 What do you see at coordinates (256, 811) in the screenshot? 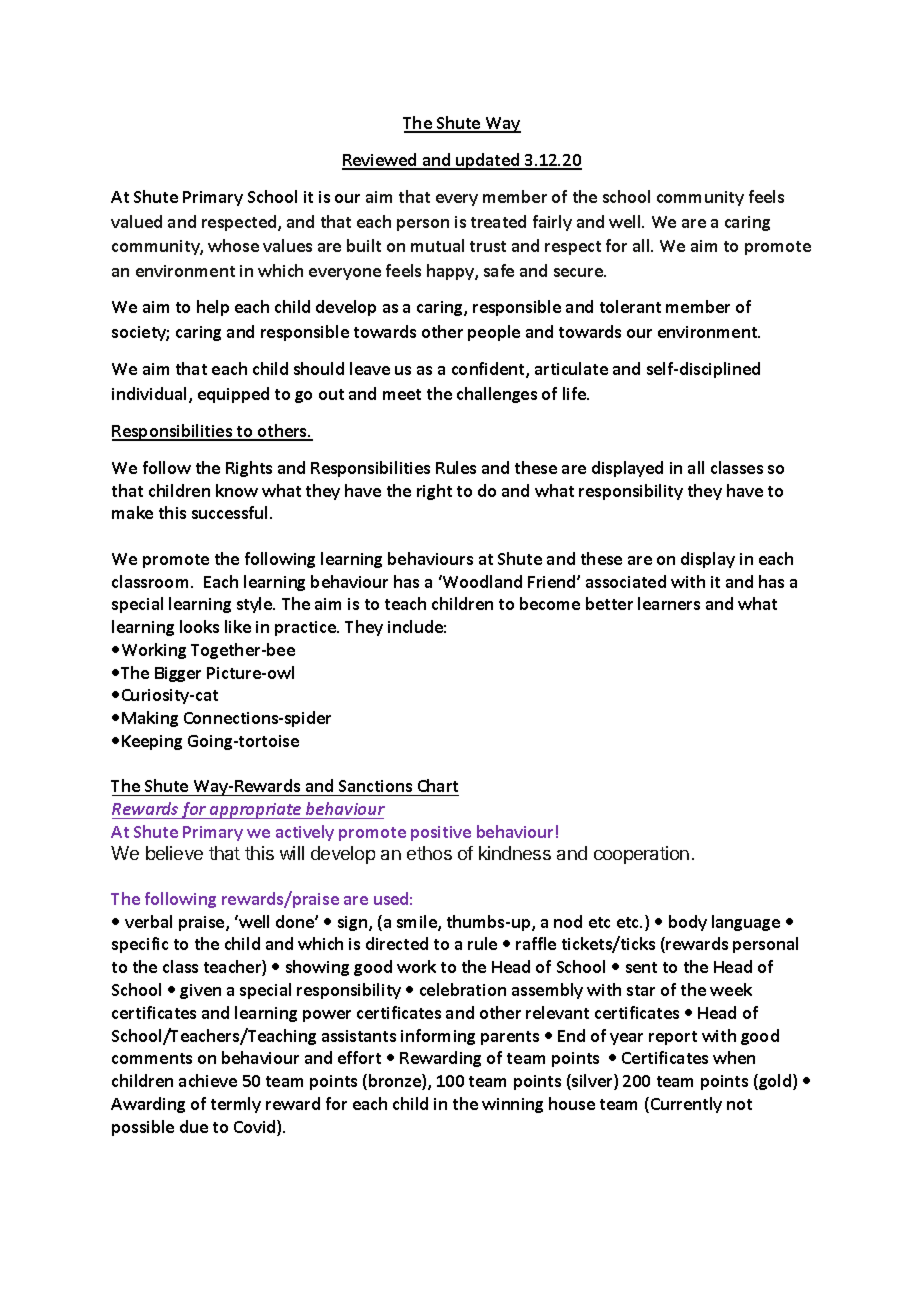
I see `appropriate` at bounding box center [256, 811].
